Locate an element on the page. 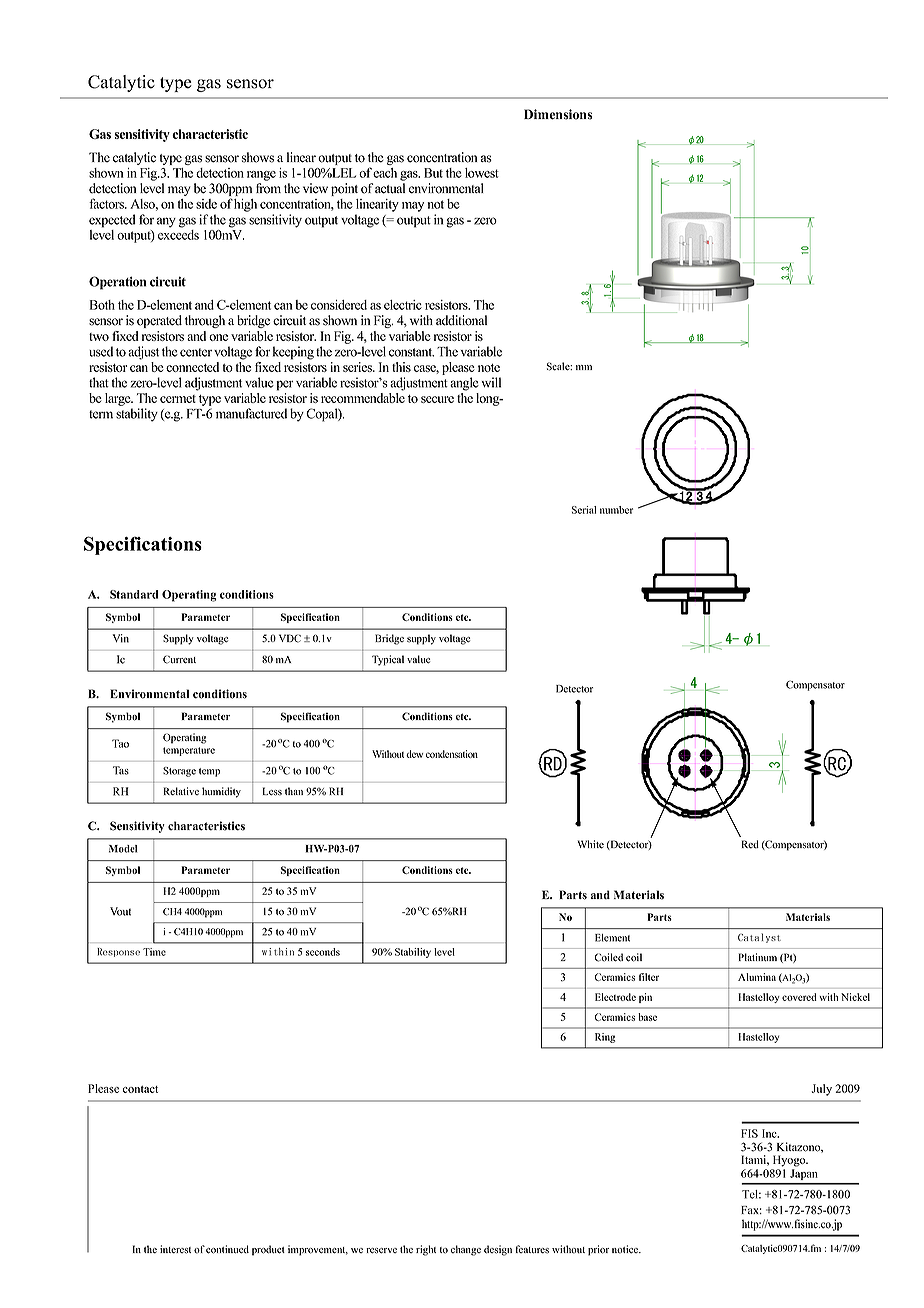 The height and width of the image is (1308, 924). Dimensions is located at coordinates (558, 114).
